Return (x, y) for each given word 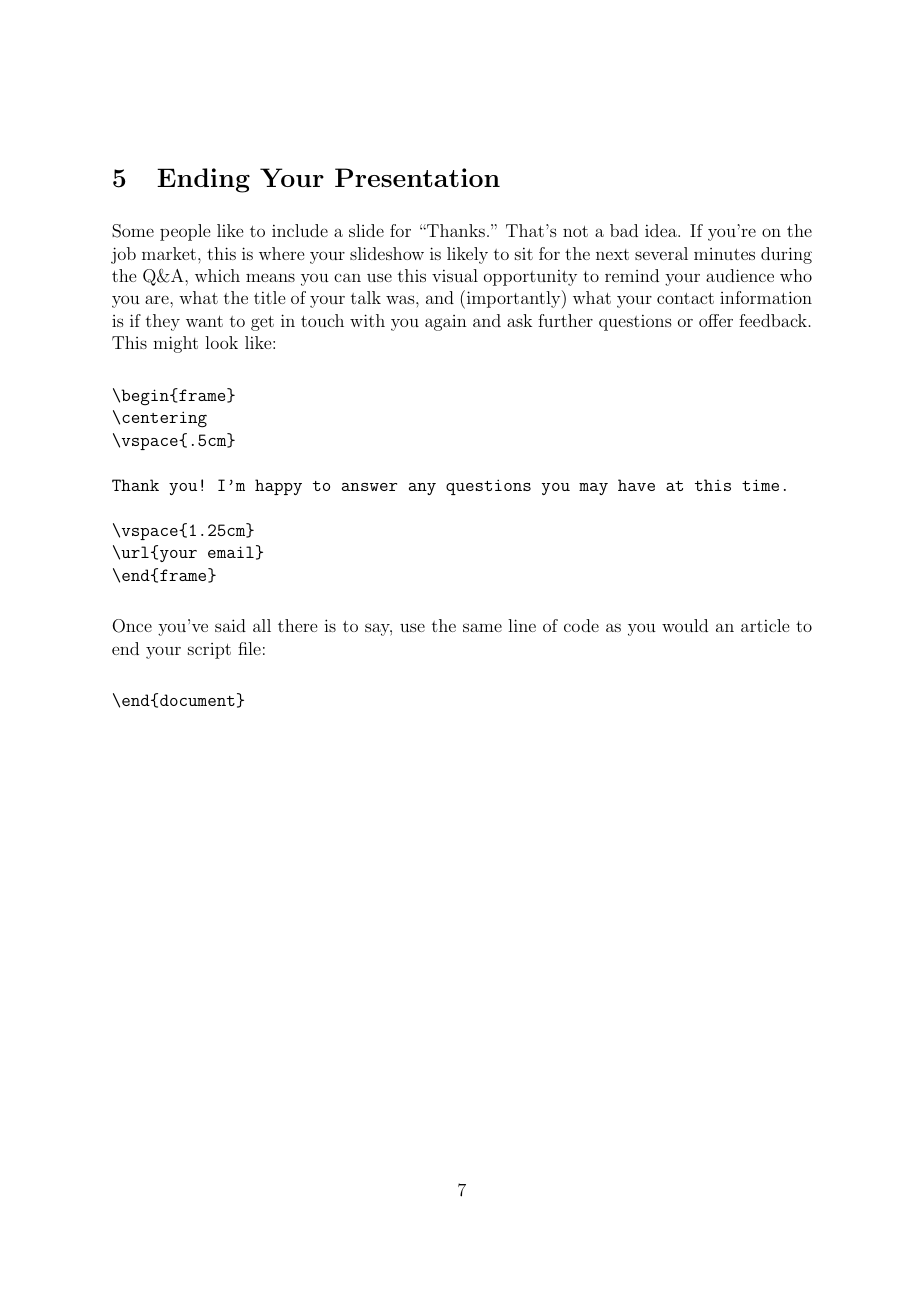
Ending (203, 180)
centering (164, 419)
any (422, 489)
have (636, 485)
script (209, 651)
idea (662, 230)
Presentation (417, 177)
